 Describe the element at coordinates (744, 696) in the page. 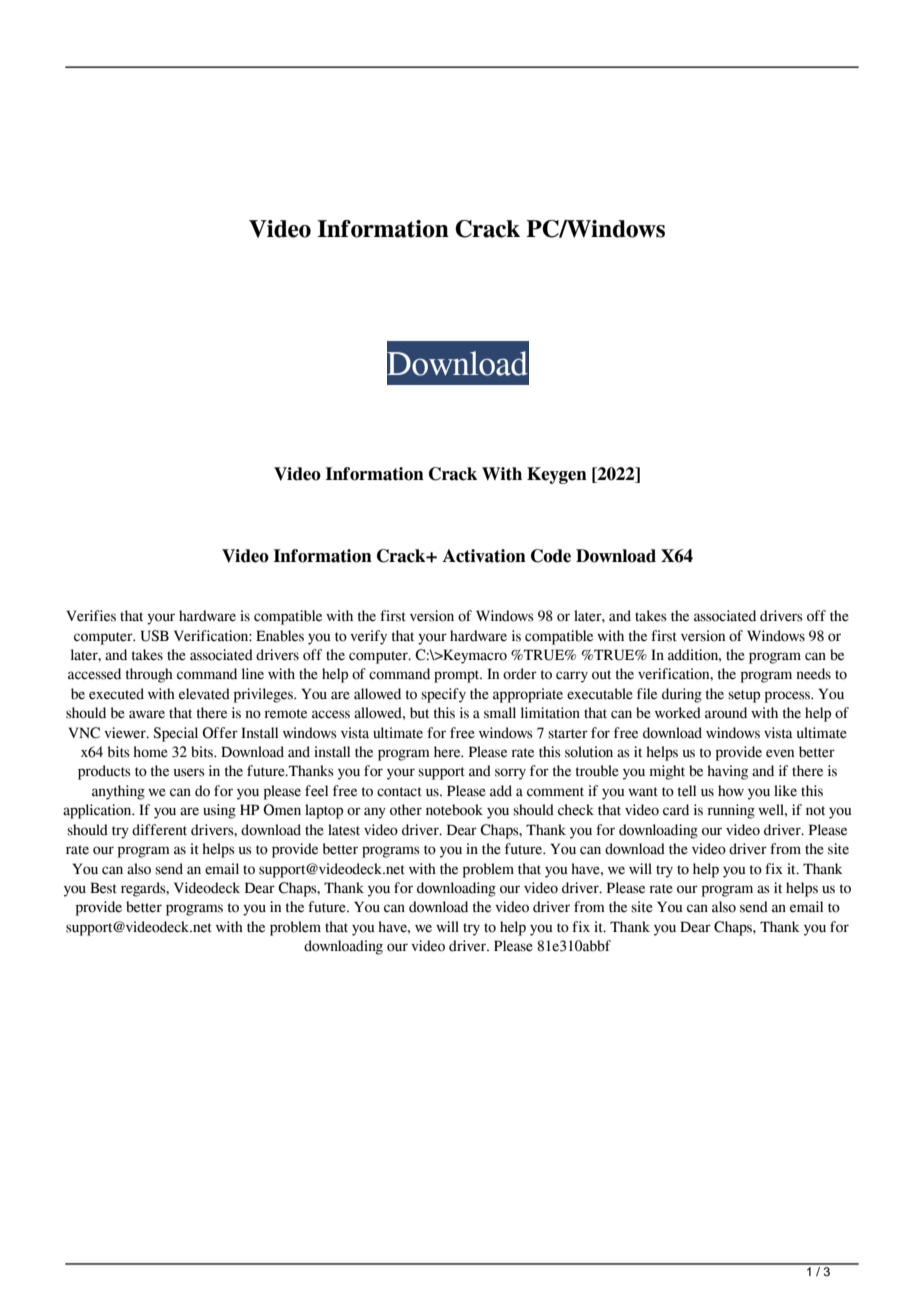

I see `setup` at that location.
